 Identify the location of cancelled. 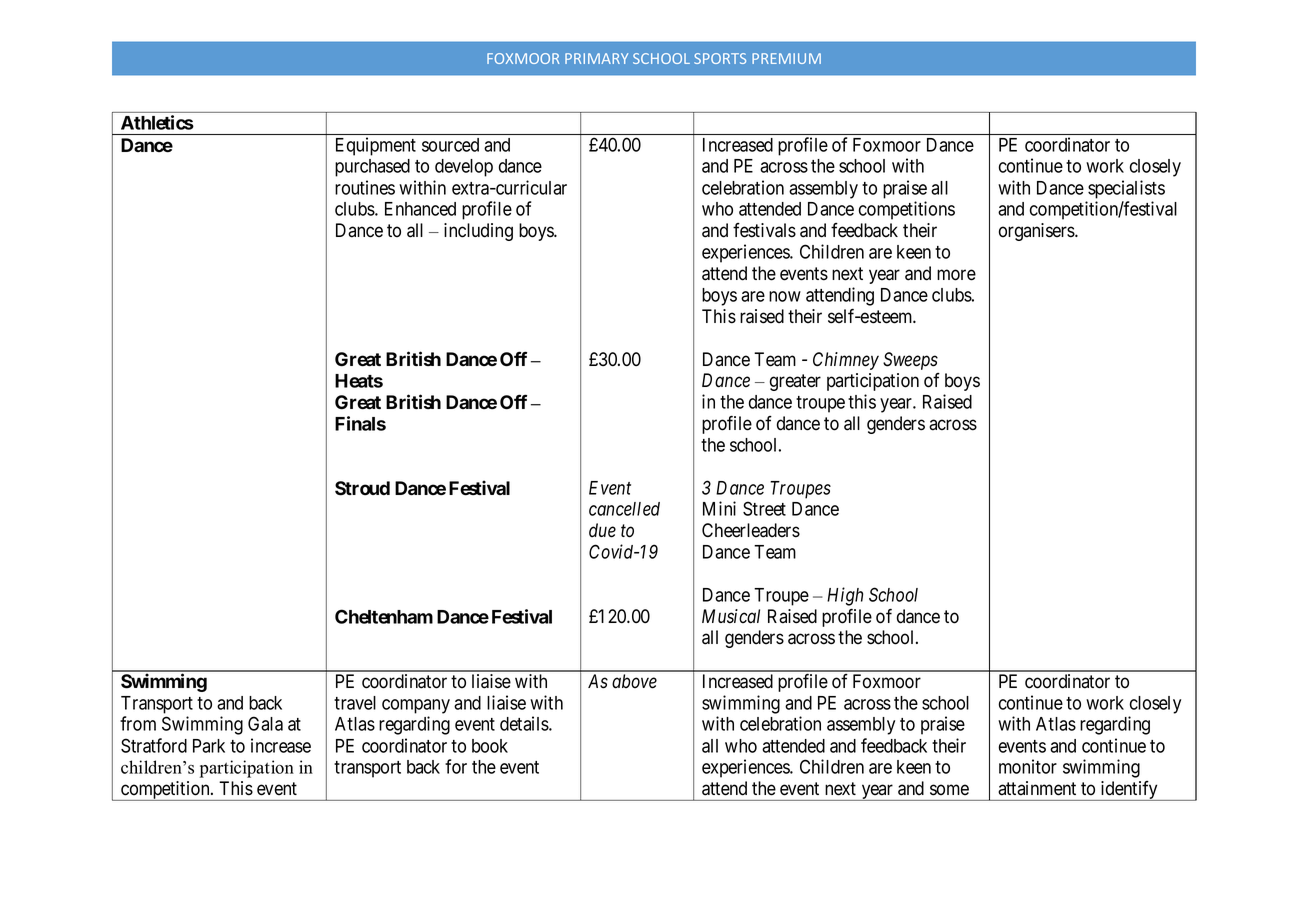
(624, 509).
